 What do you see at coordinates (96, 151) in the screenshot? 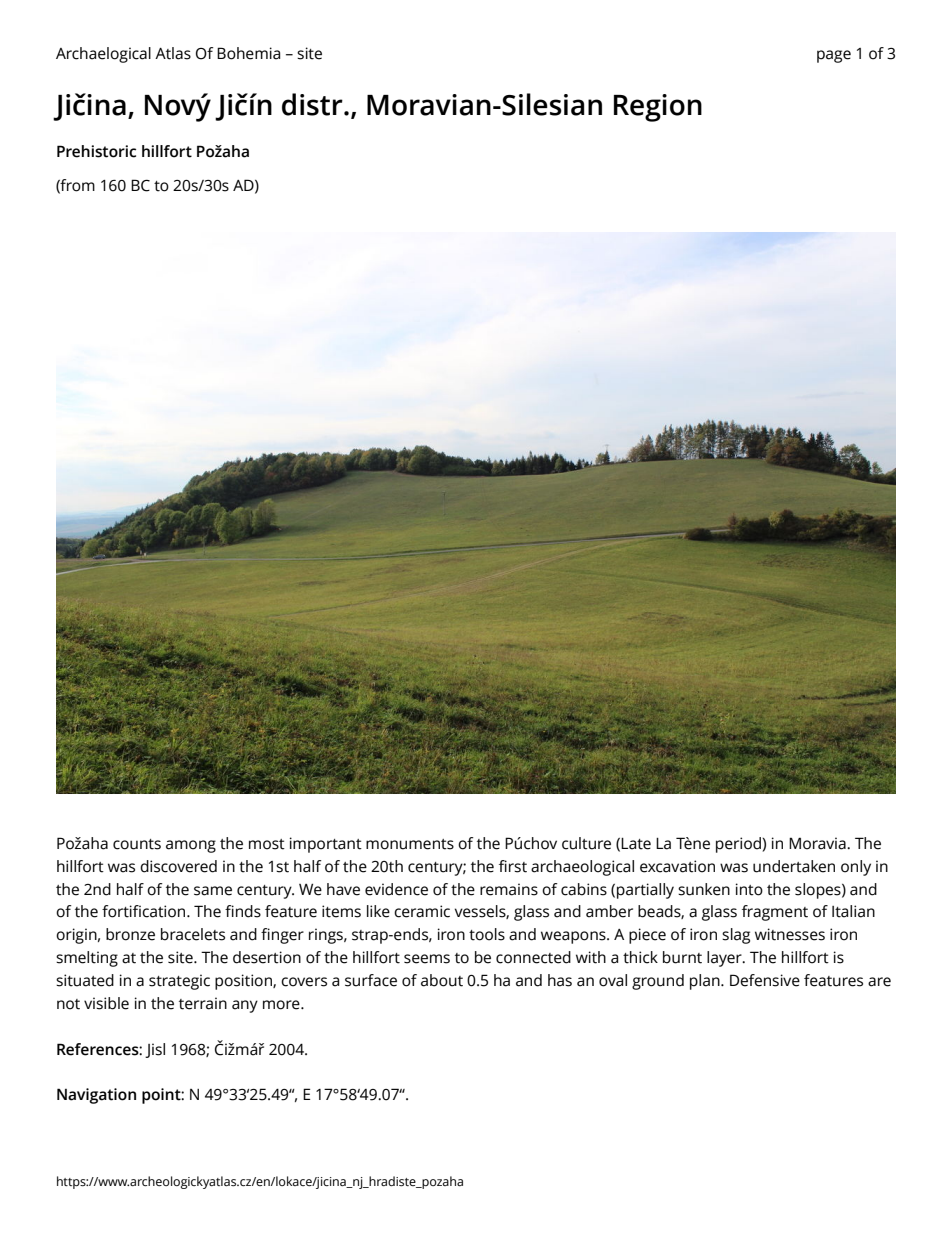
I see `Prehistoric` at bounding box center [96, 151].
